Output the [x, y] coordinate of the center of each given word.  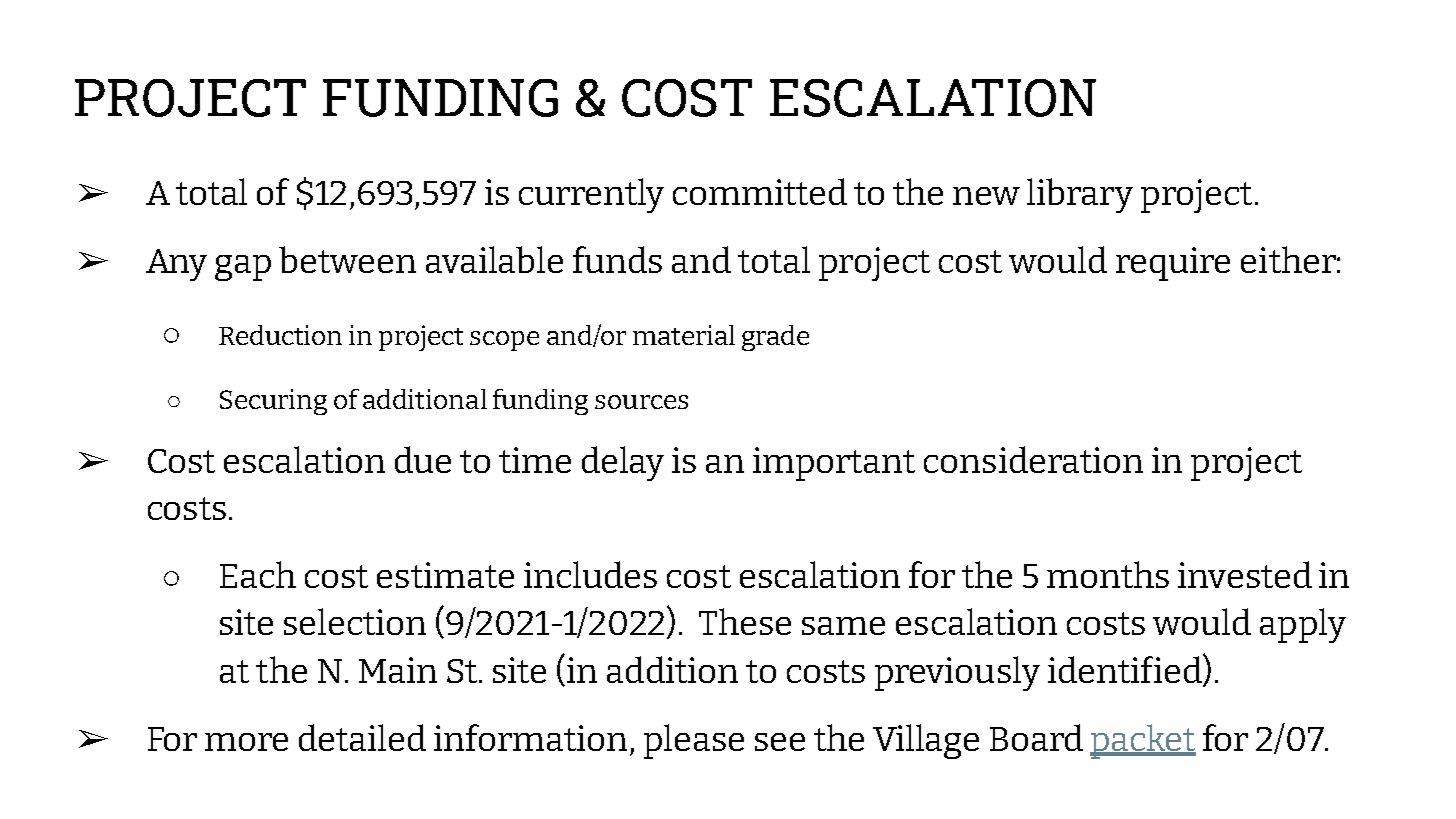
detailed [362, 737]
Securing [273, 402]
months [1108, 574]
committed [760, 191]
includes [590, 574]
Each [258, 574]
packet [1143, 741]
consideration [1033, 459]
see [780, 742]
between [347, 259]
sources [641, 402]
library [1080, 195]
